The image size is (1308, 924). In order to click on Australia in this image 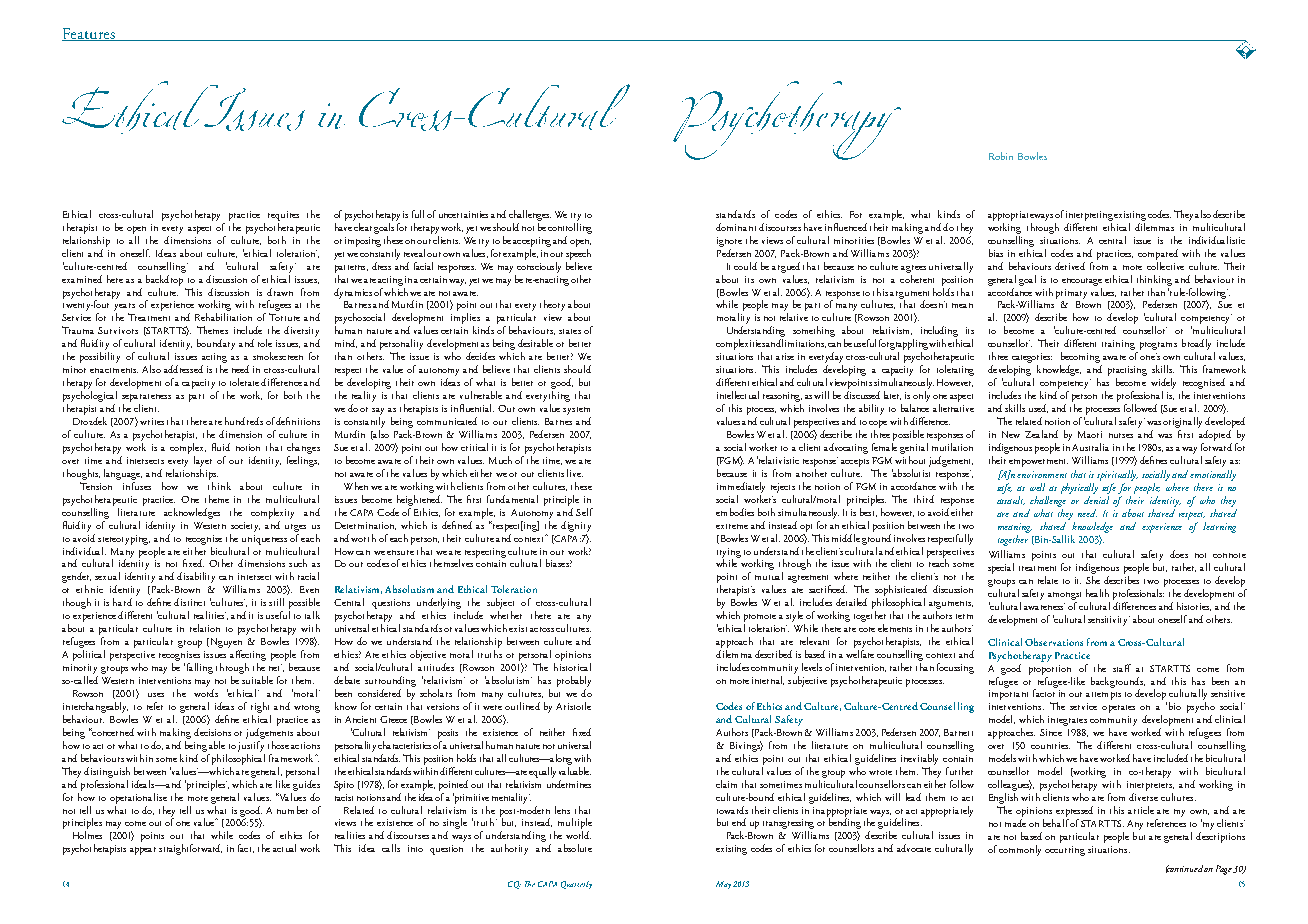, I will do `click(1090, 447)`.
